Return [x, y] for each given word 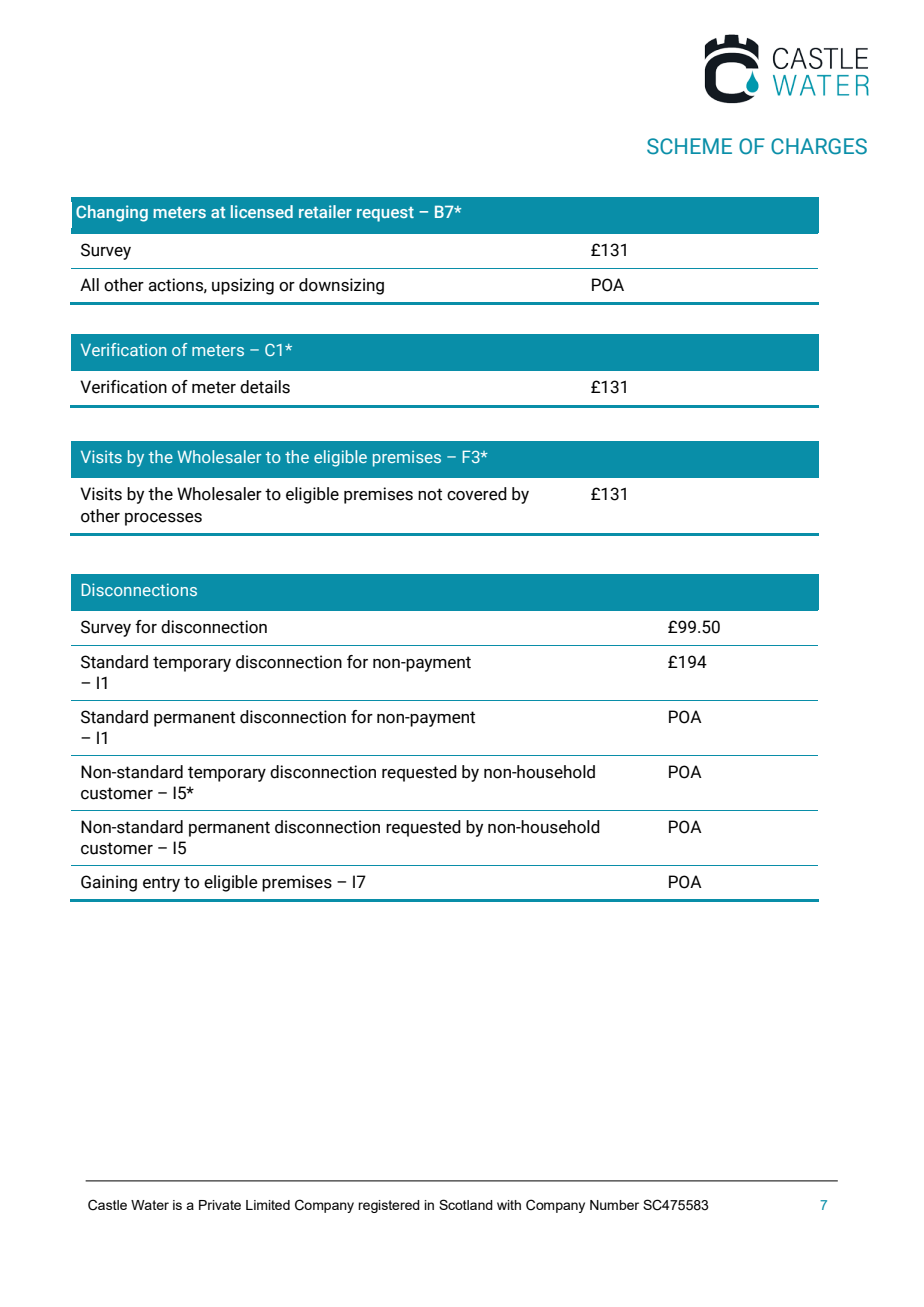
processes [163, 519]
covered [477, 494]
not [430, 494]
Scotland [466, 1204]
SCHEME [689, 146]
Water [150, 1205]
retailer [325, 211]
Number [614, 1205]
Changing [112, 213]
